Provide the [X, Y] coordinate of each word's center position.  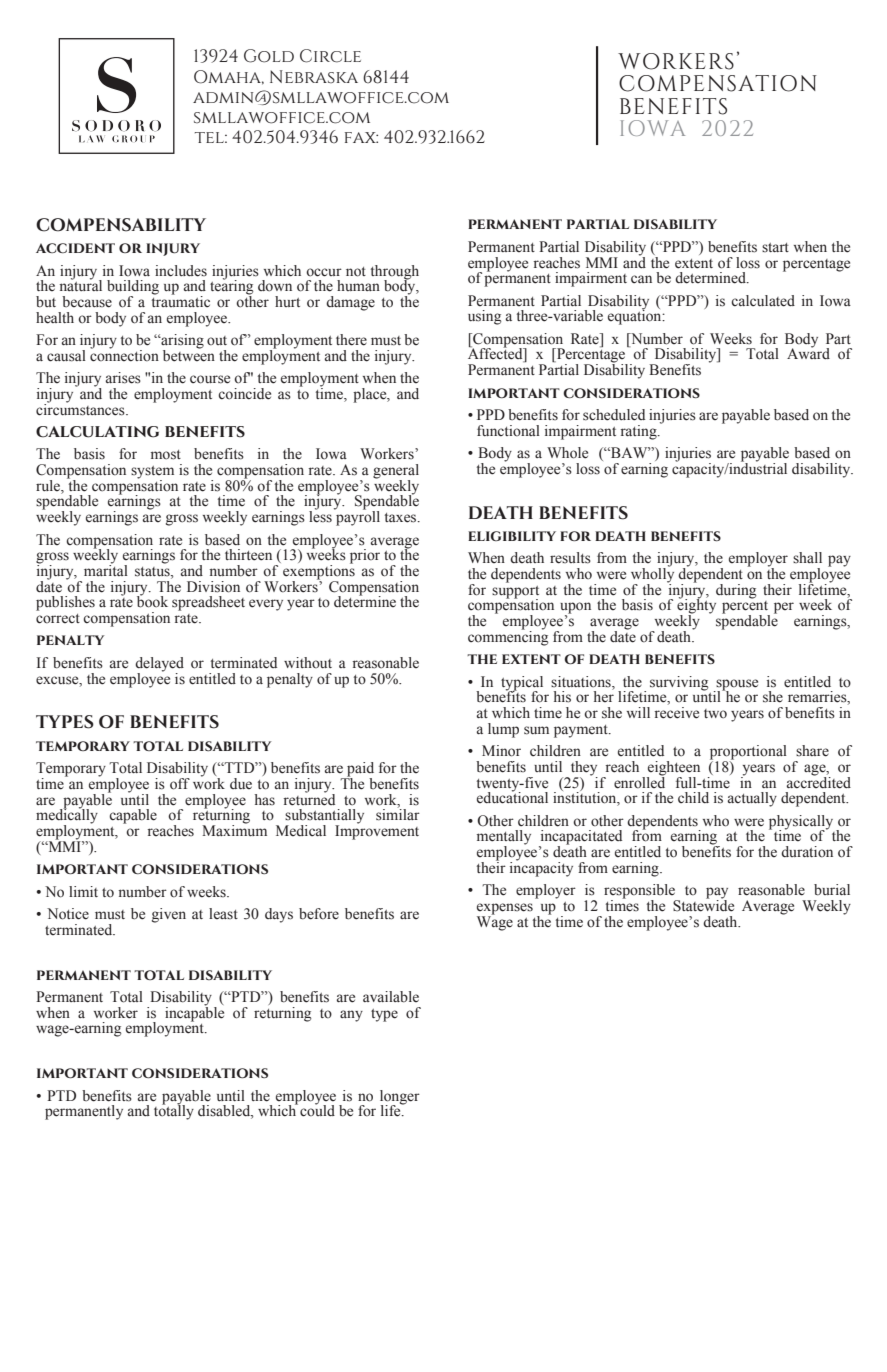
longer [400, 1098]
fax [361, 137]
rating [640, 432]
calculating [97, 432]
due [241, 783]
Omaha [229, 77]
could [317, 1110]
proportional [748, 753]
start [775, 247]
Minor [501, 751]
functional [508, 431]
